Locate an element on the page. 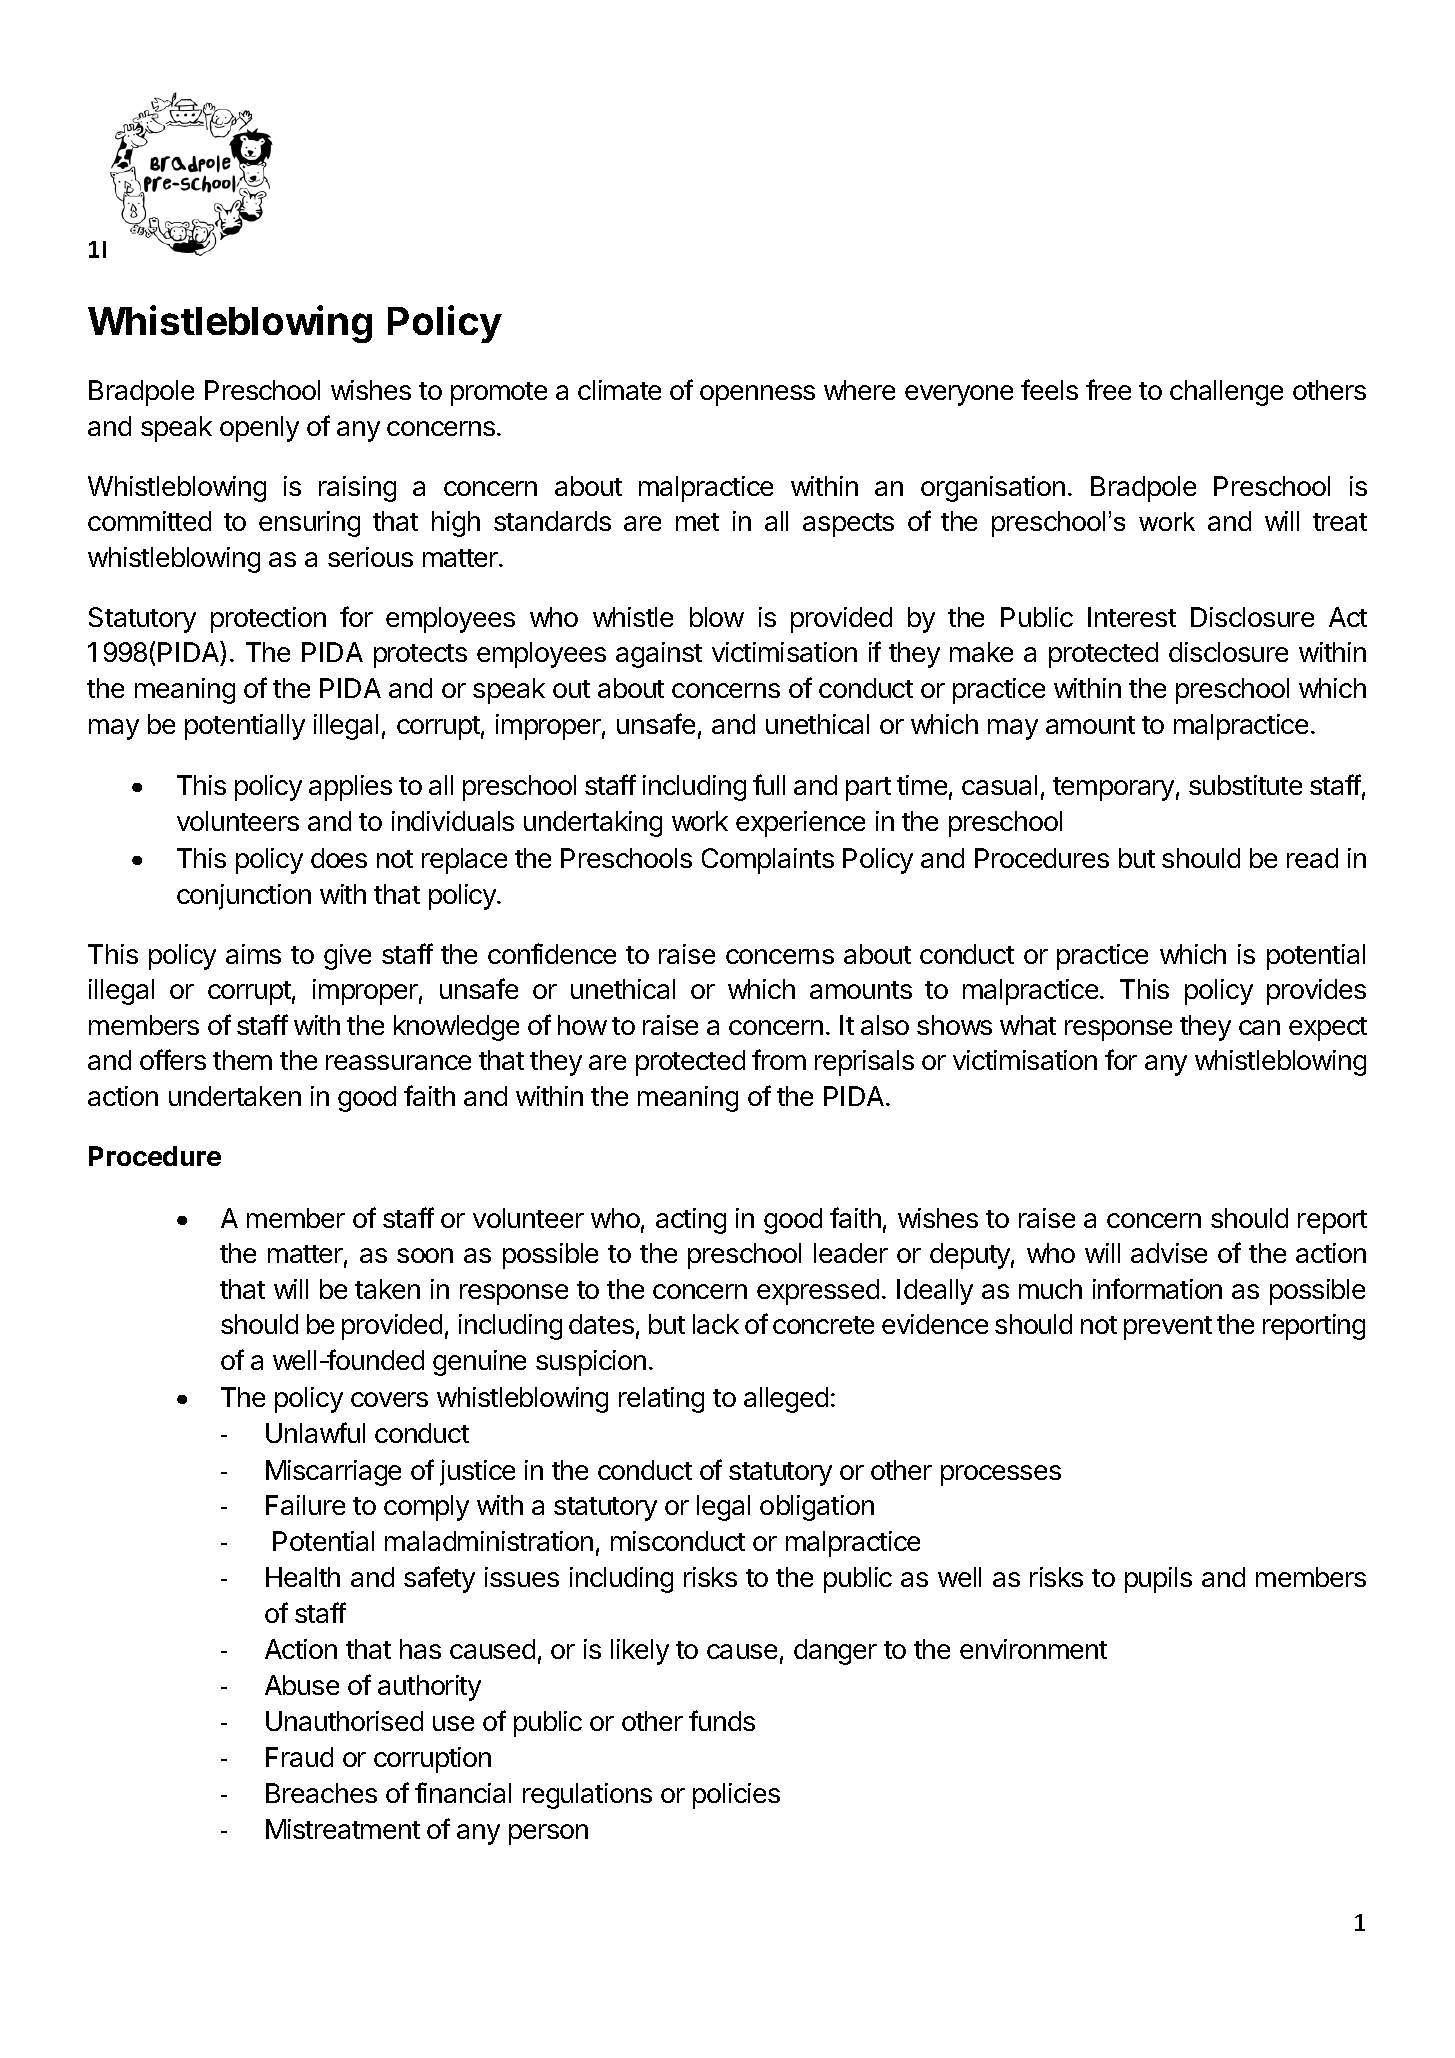 This page has width=1455, height=2058. applies is located at coordinates (350, 788).
